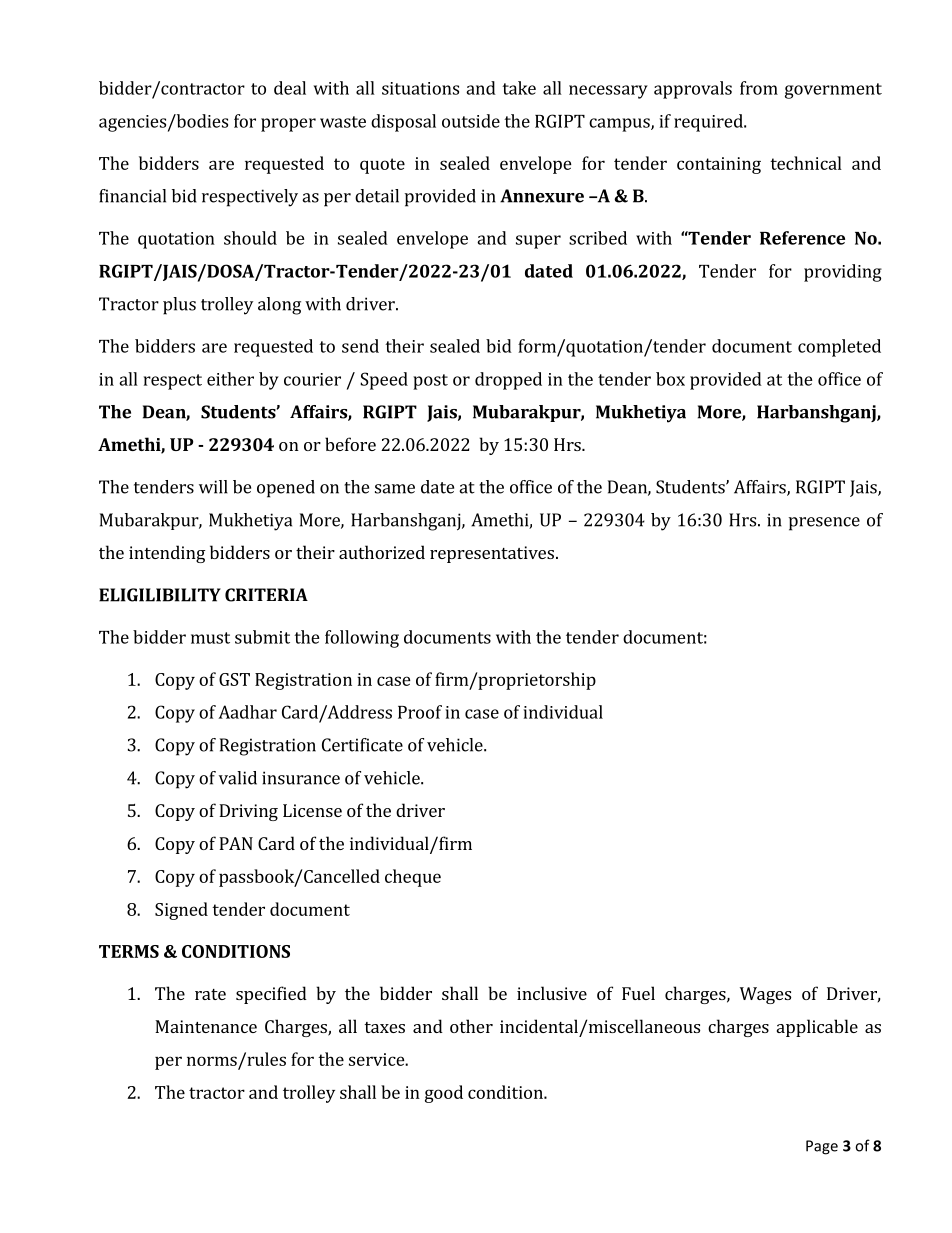  Describe the element at coordinates (210, 638) in the screenshot. I see `must` at that location.
